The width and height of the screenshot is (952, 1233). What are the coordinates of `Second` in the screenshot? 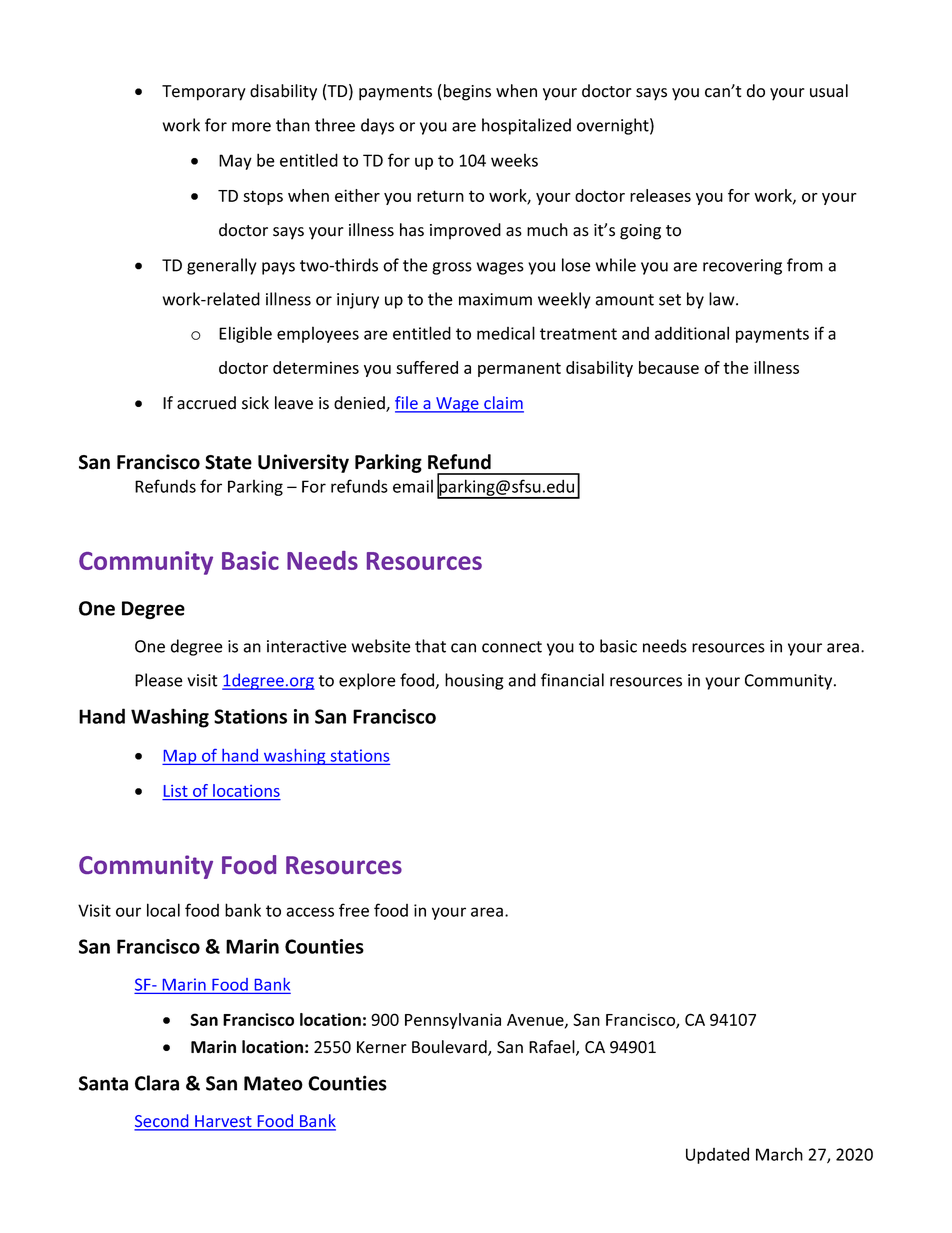 It's located at (162, 1122).
